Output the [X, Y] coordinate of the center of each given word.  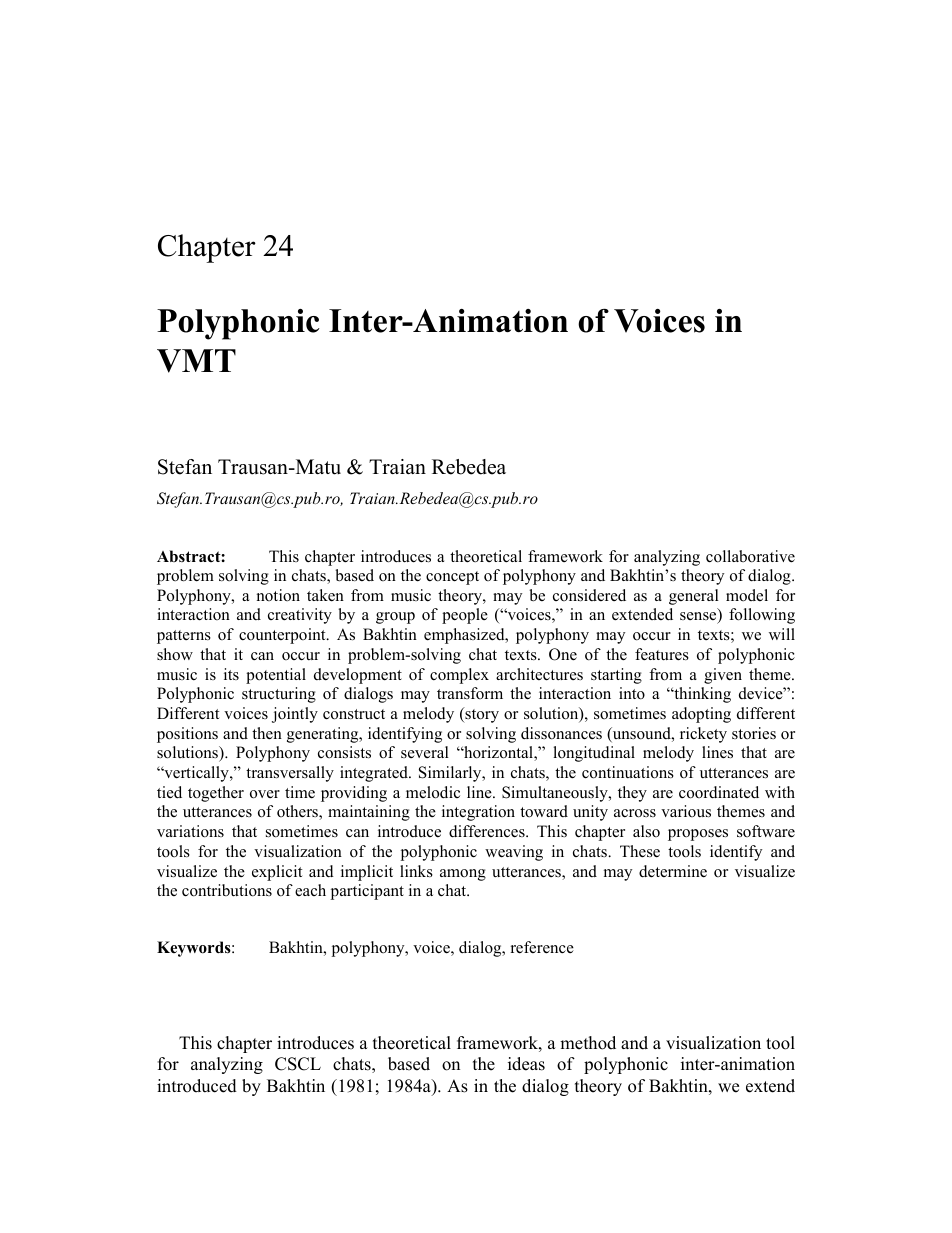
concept [452, 578]
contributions [227, 890]
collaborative [750, 556]
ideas [526, 1064]
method [588, 1043]
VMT [196, 361]
